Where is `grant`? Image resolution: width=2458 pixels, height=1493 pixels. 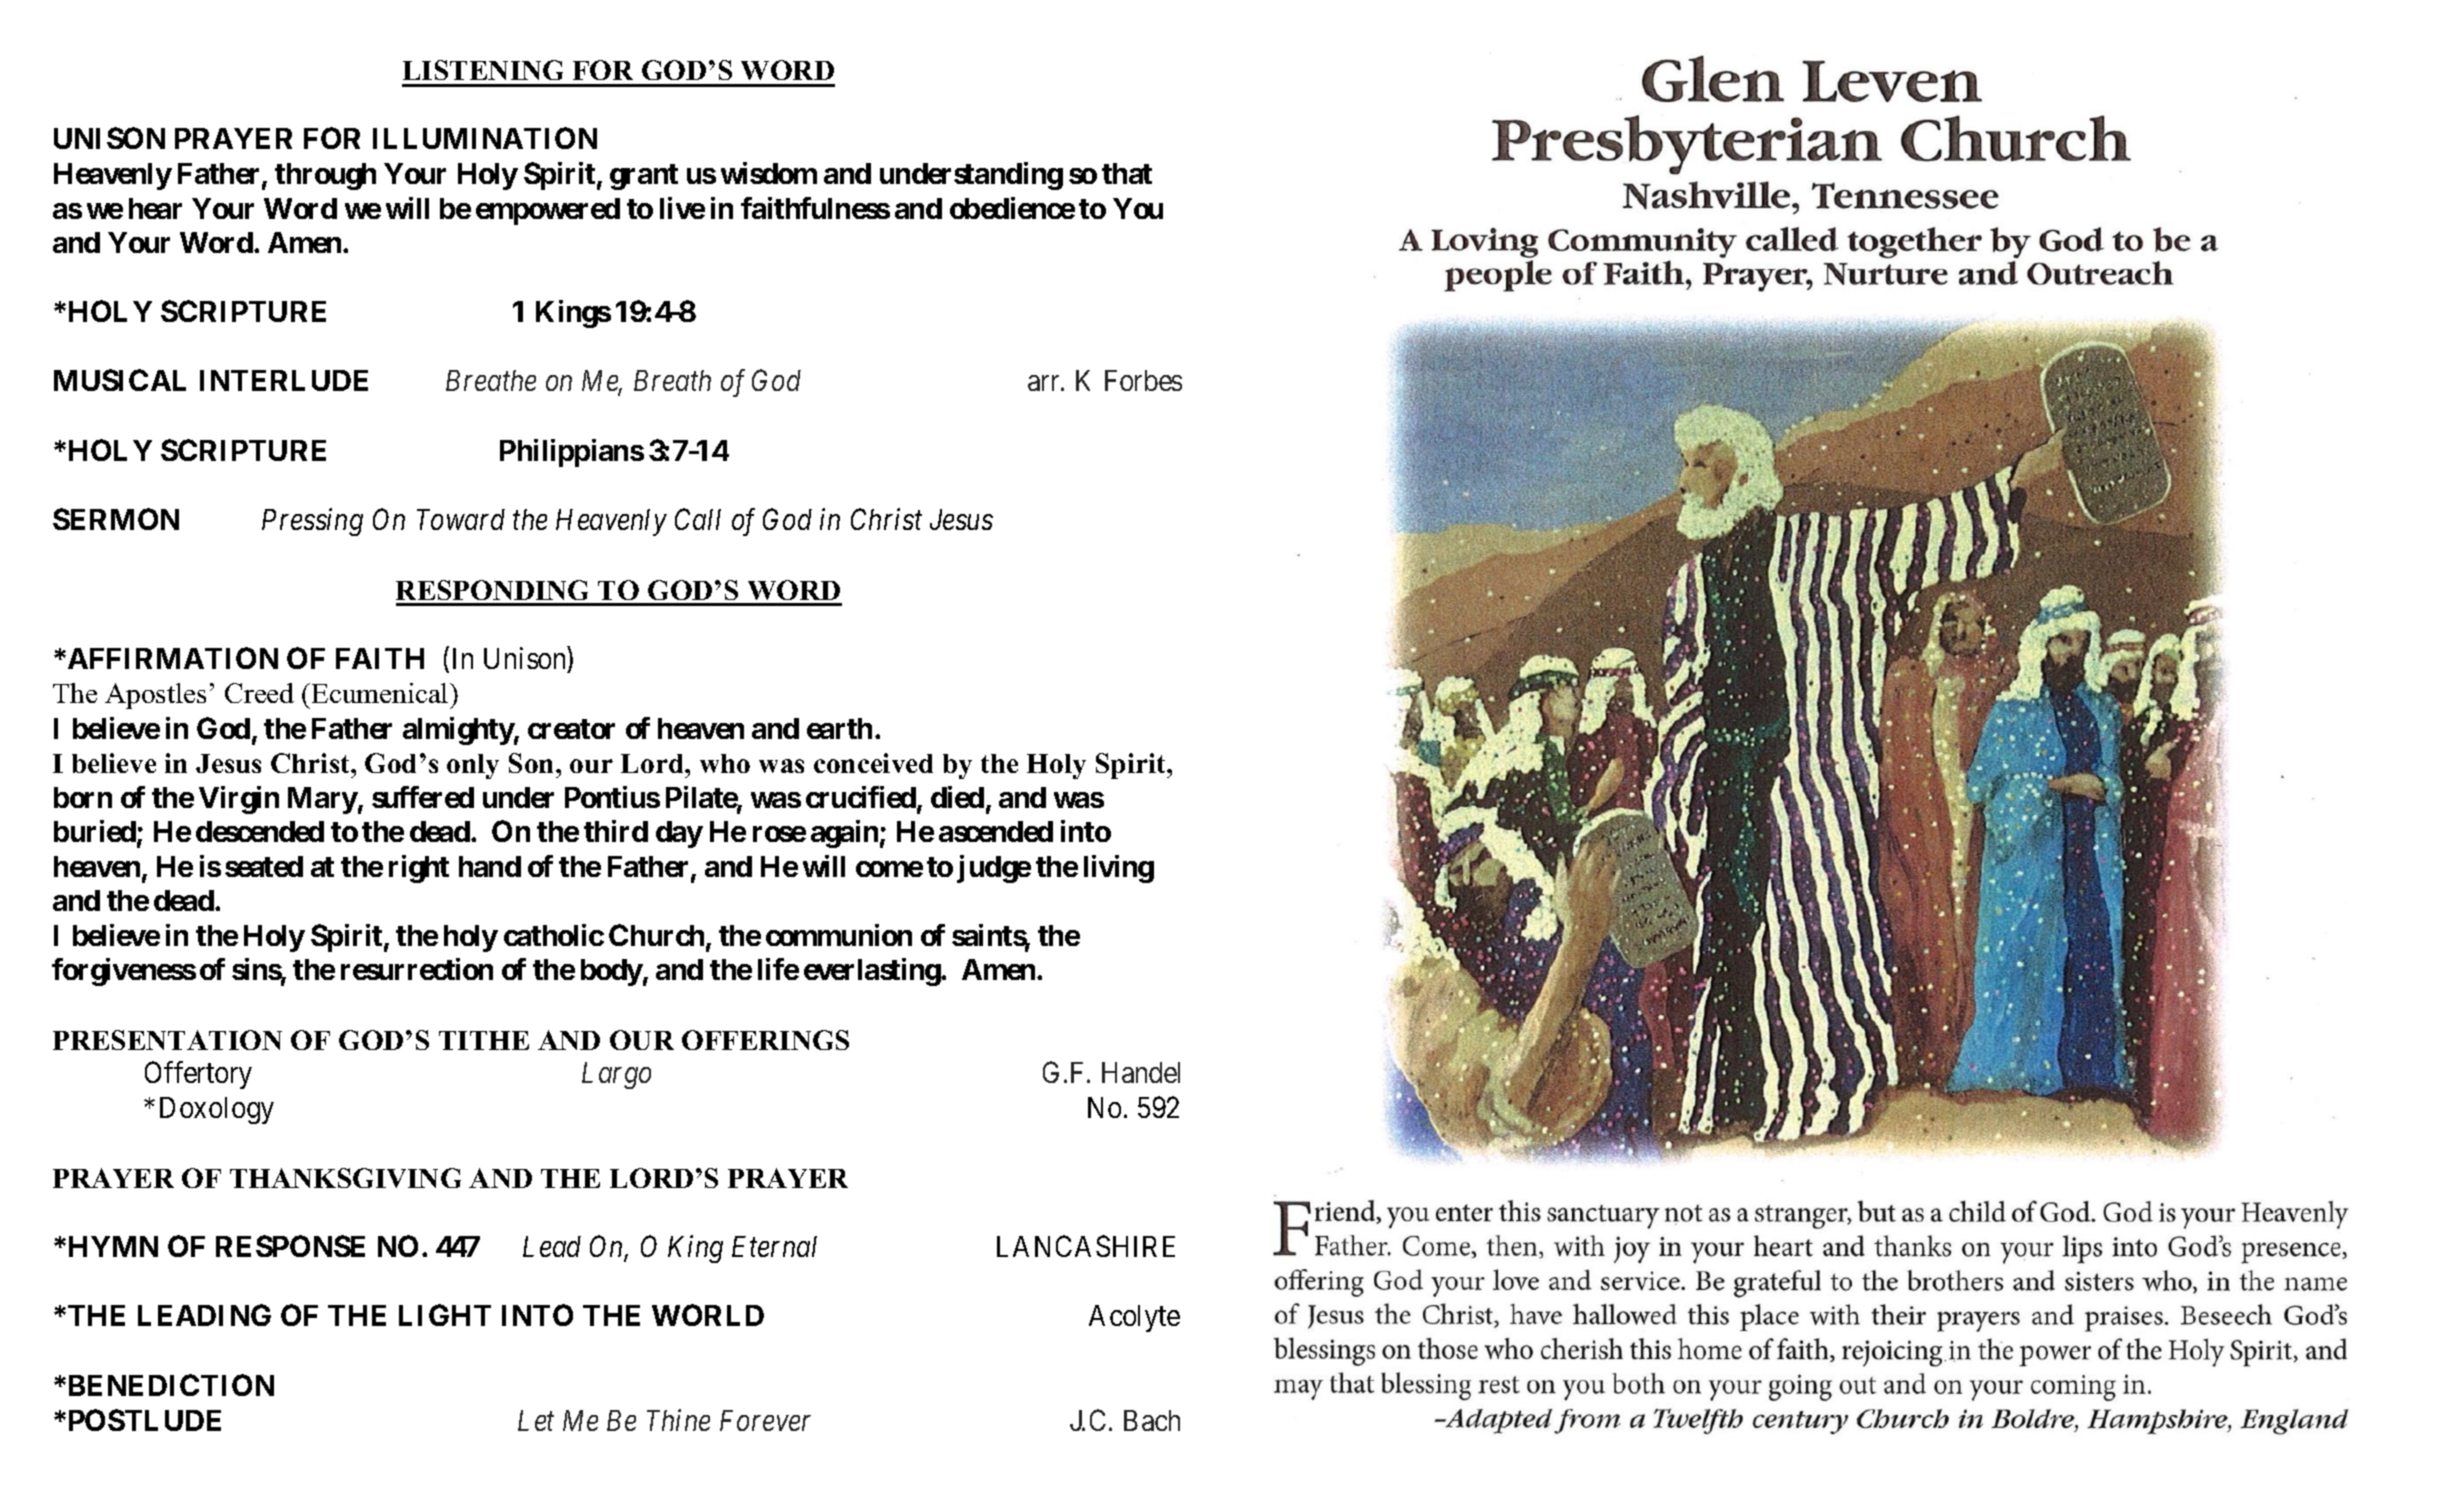 grant is located at coordinates (644, 177).
